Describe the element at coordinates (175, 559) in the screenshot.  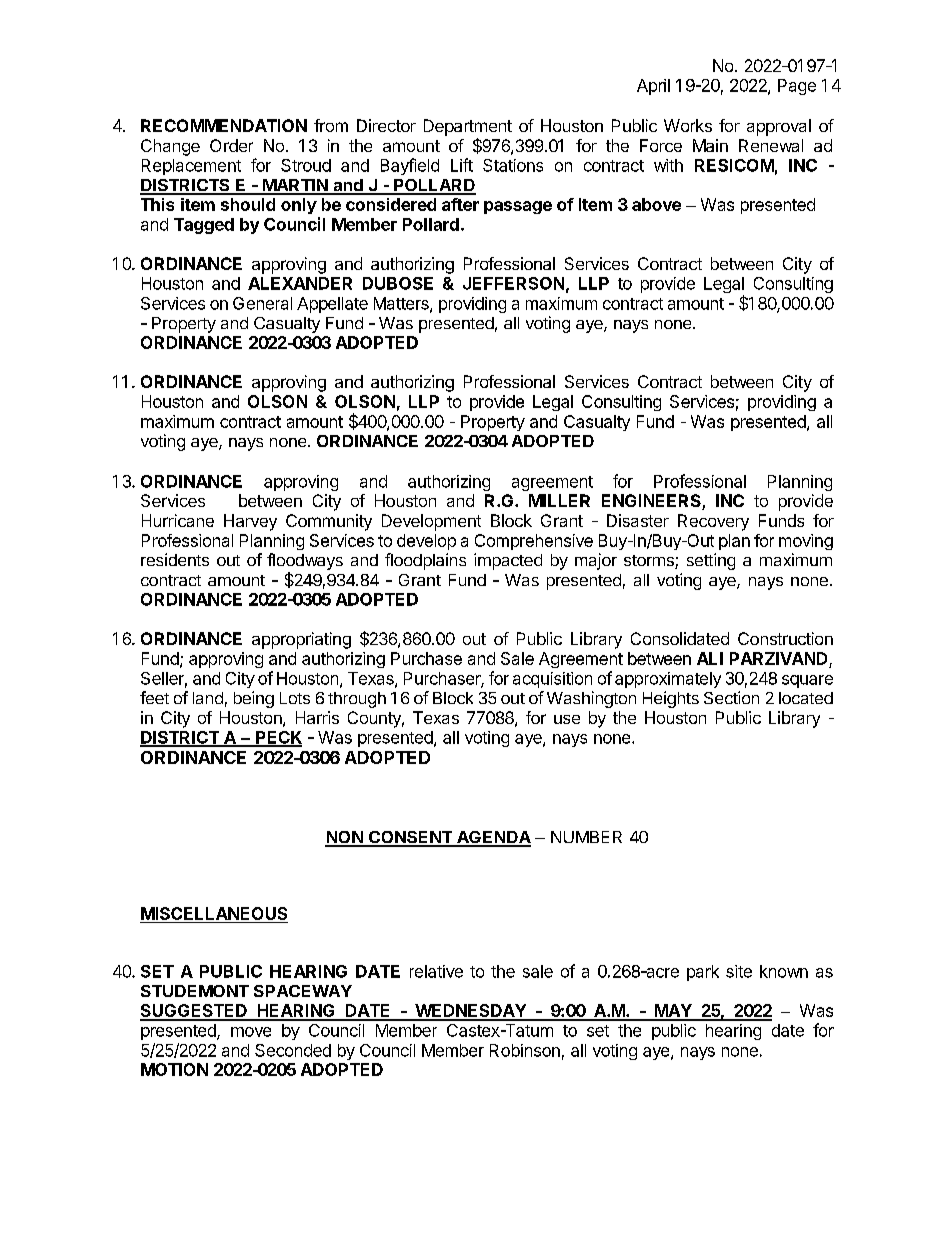
I see `residents` at that location.
